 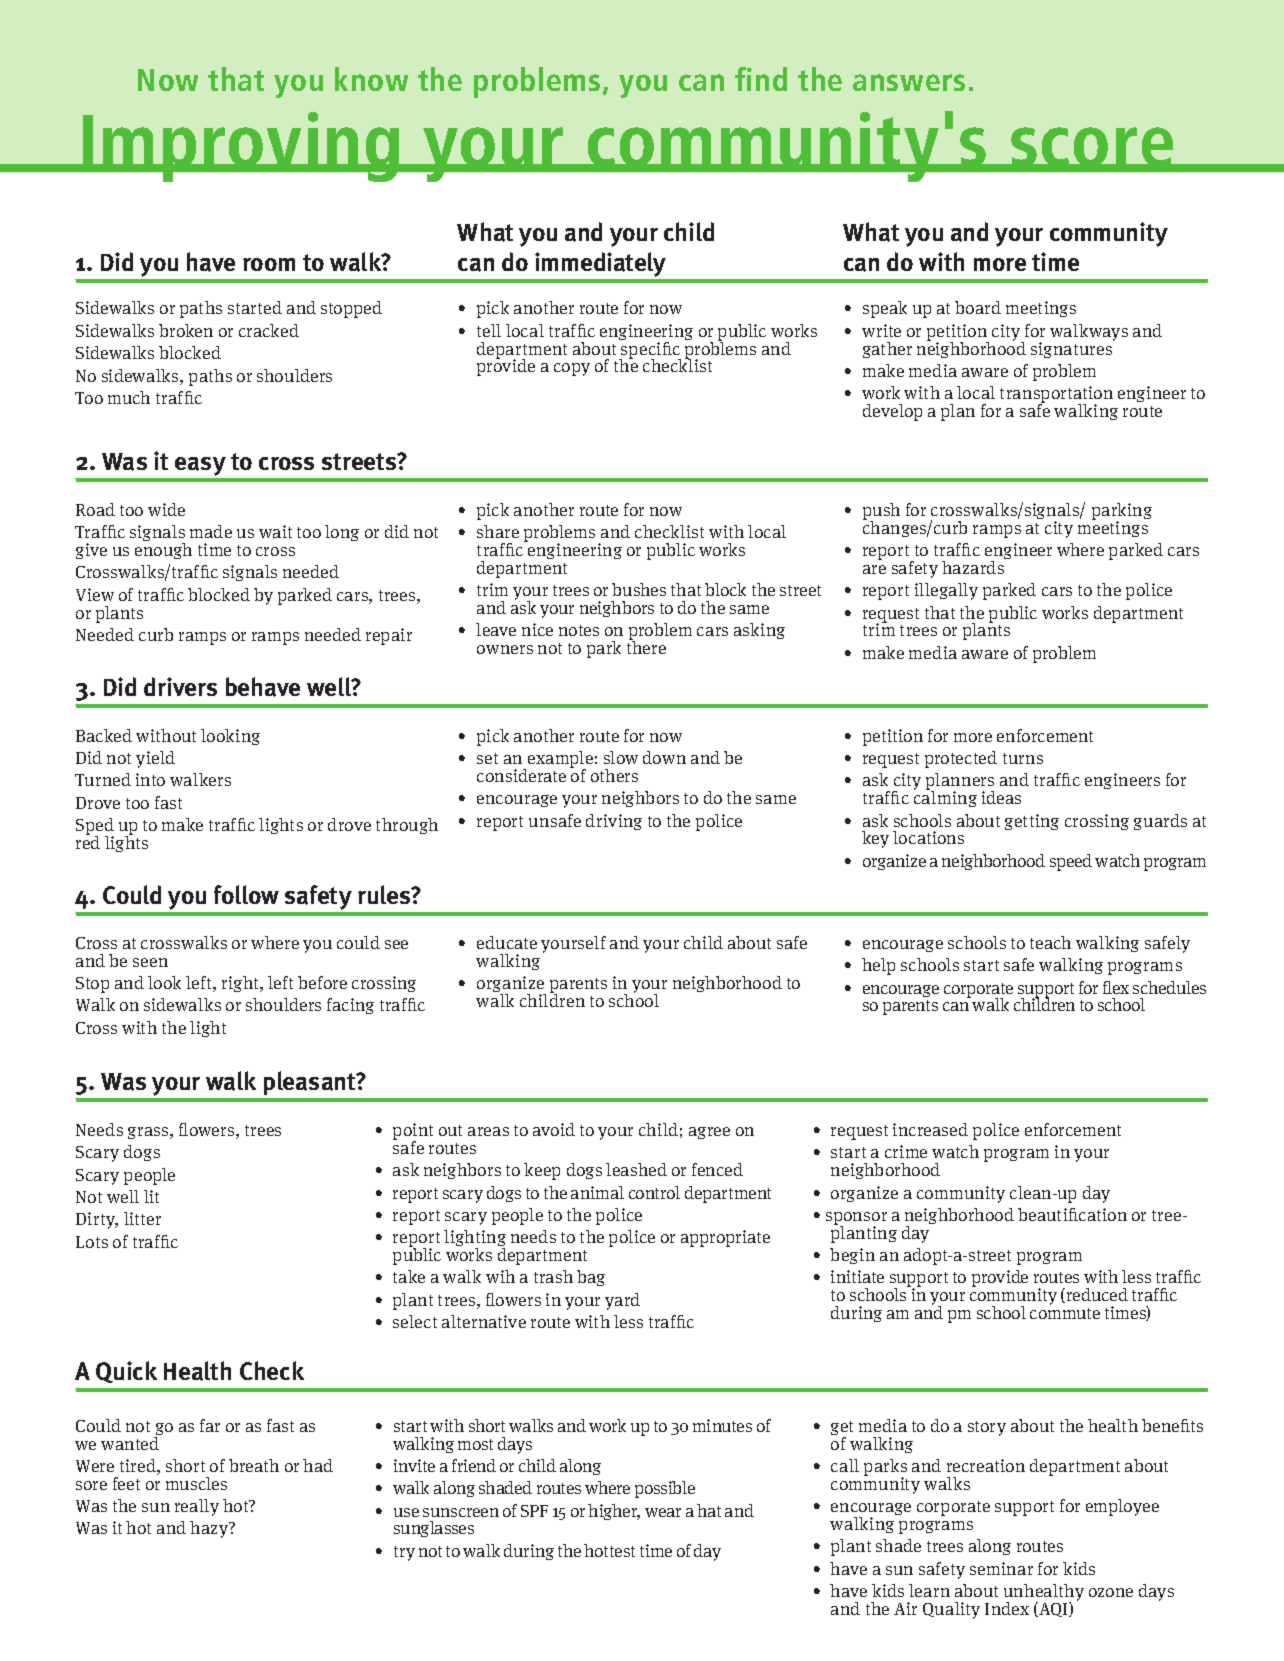 I want to click on teach, so click(x=1050, y=942).
